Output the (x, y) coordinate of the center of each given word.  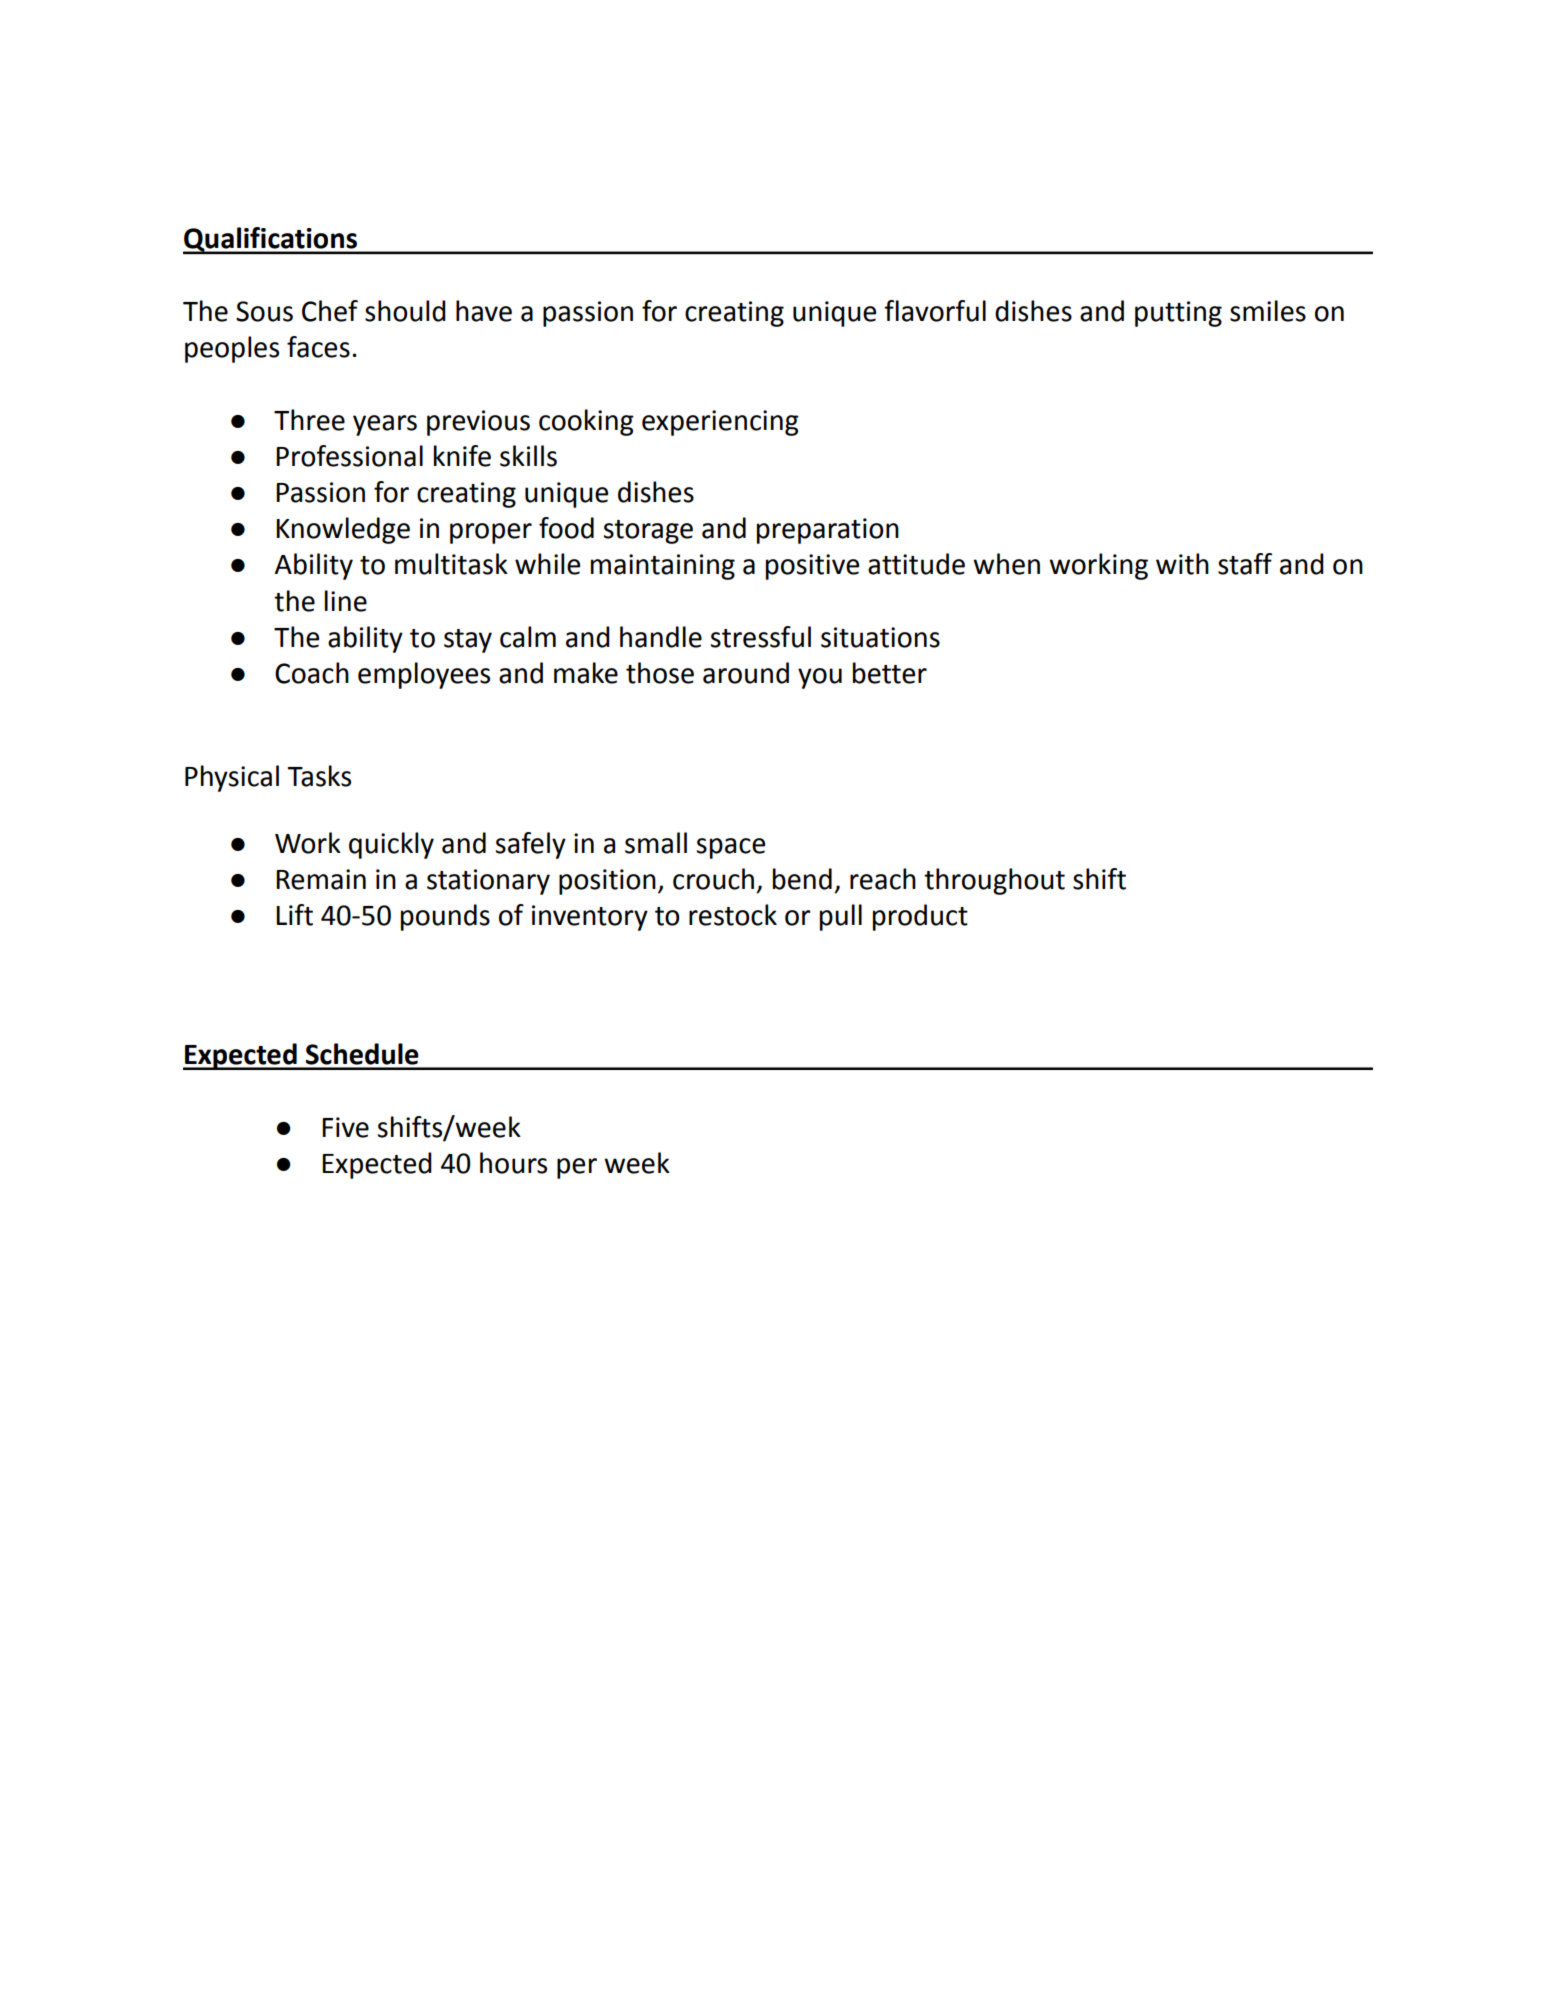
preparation (828, 531)
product (920, 917)
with (1182, 564)
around (746, 673)
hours (513, 1163)
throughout (994, 881)
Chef (330, 311)
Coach (312, 673)
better (890, 673)
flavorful (935, 311)
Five (345, 1127)
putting (1178, 314)
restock (733, 915)
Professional (349, 456)
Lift (294, 915)
